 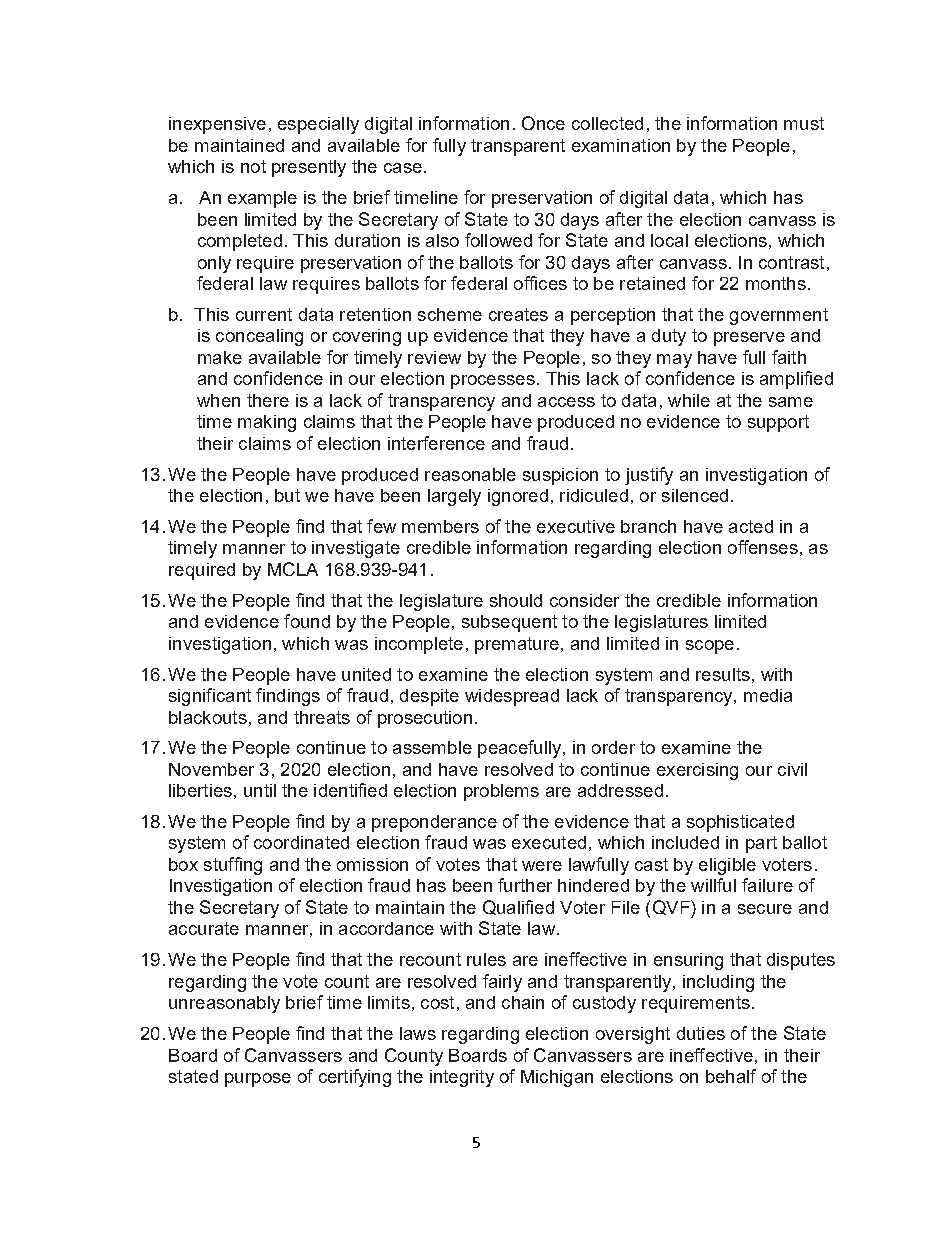 What do you see at coordinates (804, 123) in the screenshot?
I see `must` at bounding box center [804, 123].
